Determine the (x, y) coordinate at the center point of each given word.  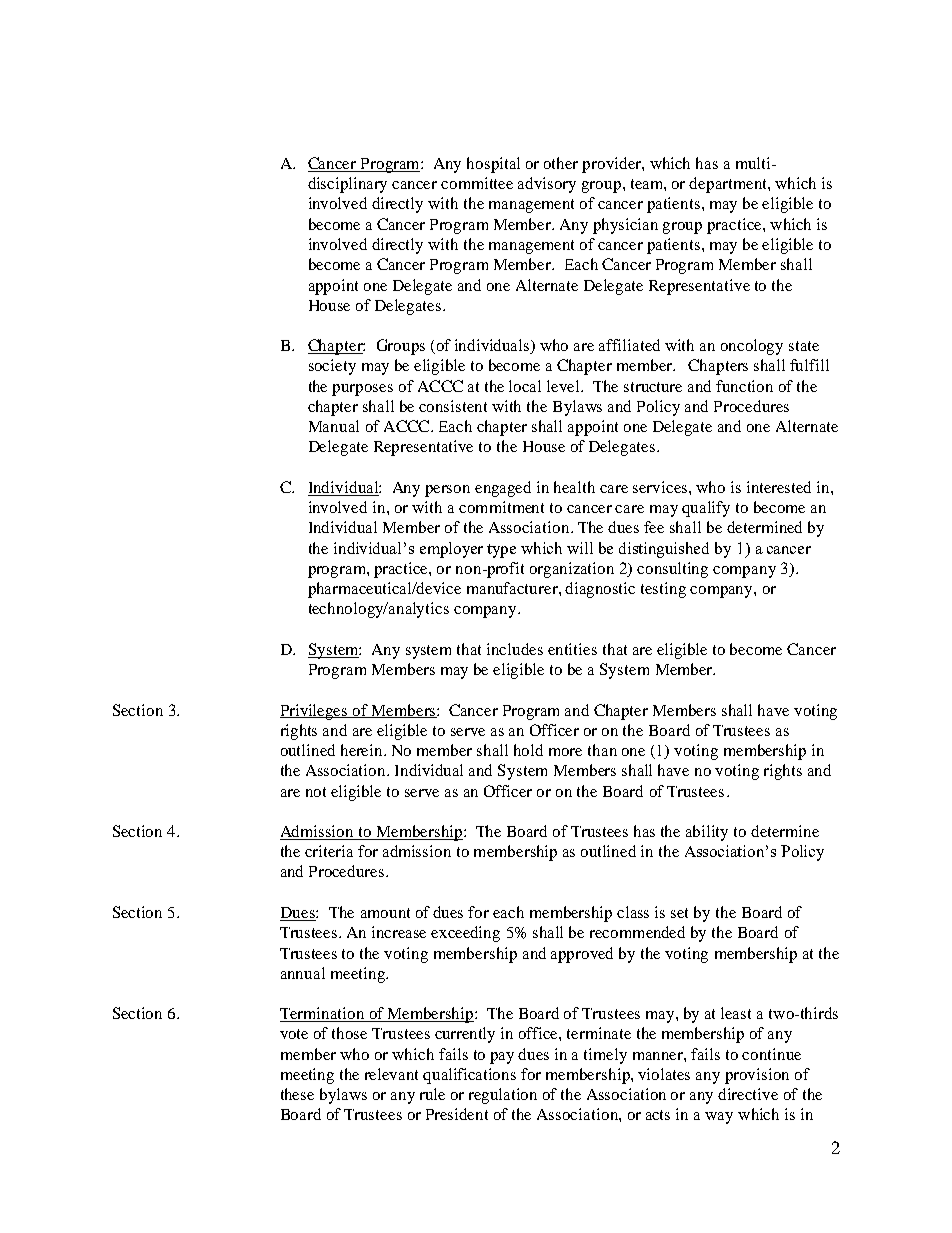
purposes (362, 390)
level (564, 386)
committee (477, 183)
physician (625, 226)
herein (363, 750)
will (580, 548)
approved (582, 955)
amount (385, 913)
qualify (706, 509)
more (565, 752)
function (744, 386)
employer (451, 550)
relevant (391, 1074)
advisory (547, 185)
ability (707, 833)
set (679, 913)
